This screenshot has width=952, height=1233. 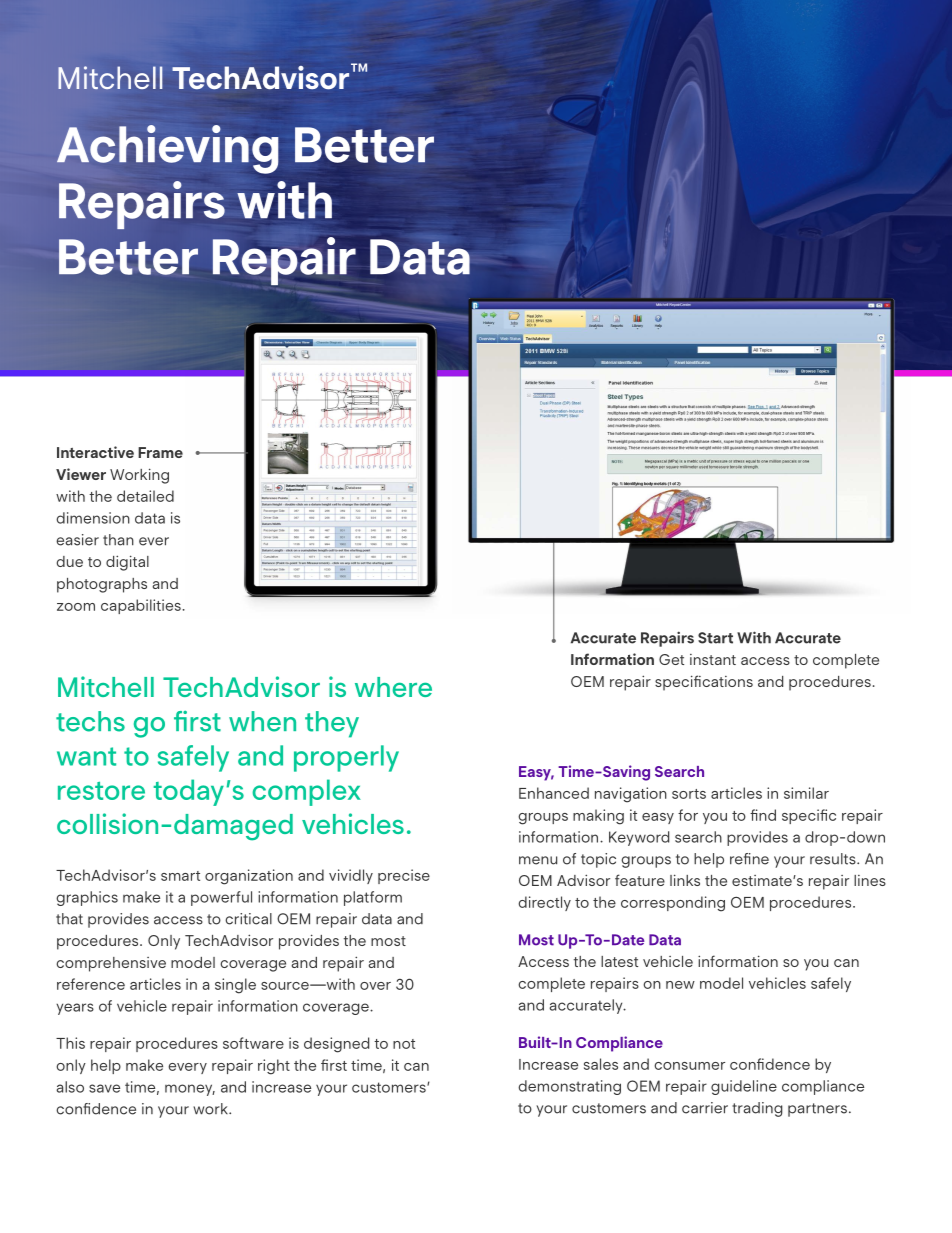 What do you see at coordinates (713, 659) in the screenshot?
I see `instant` at bounding box center [713, 659].
